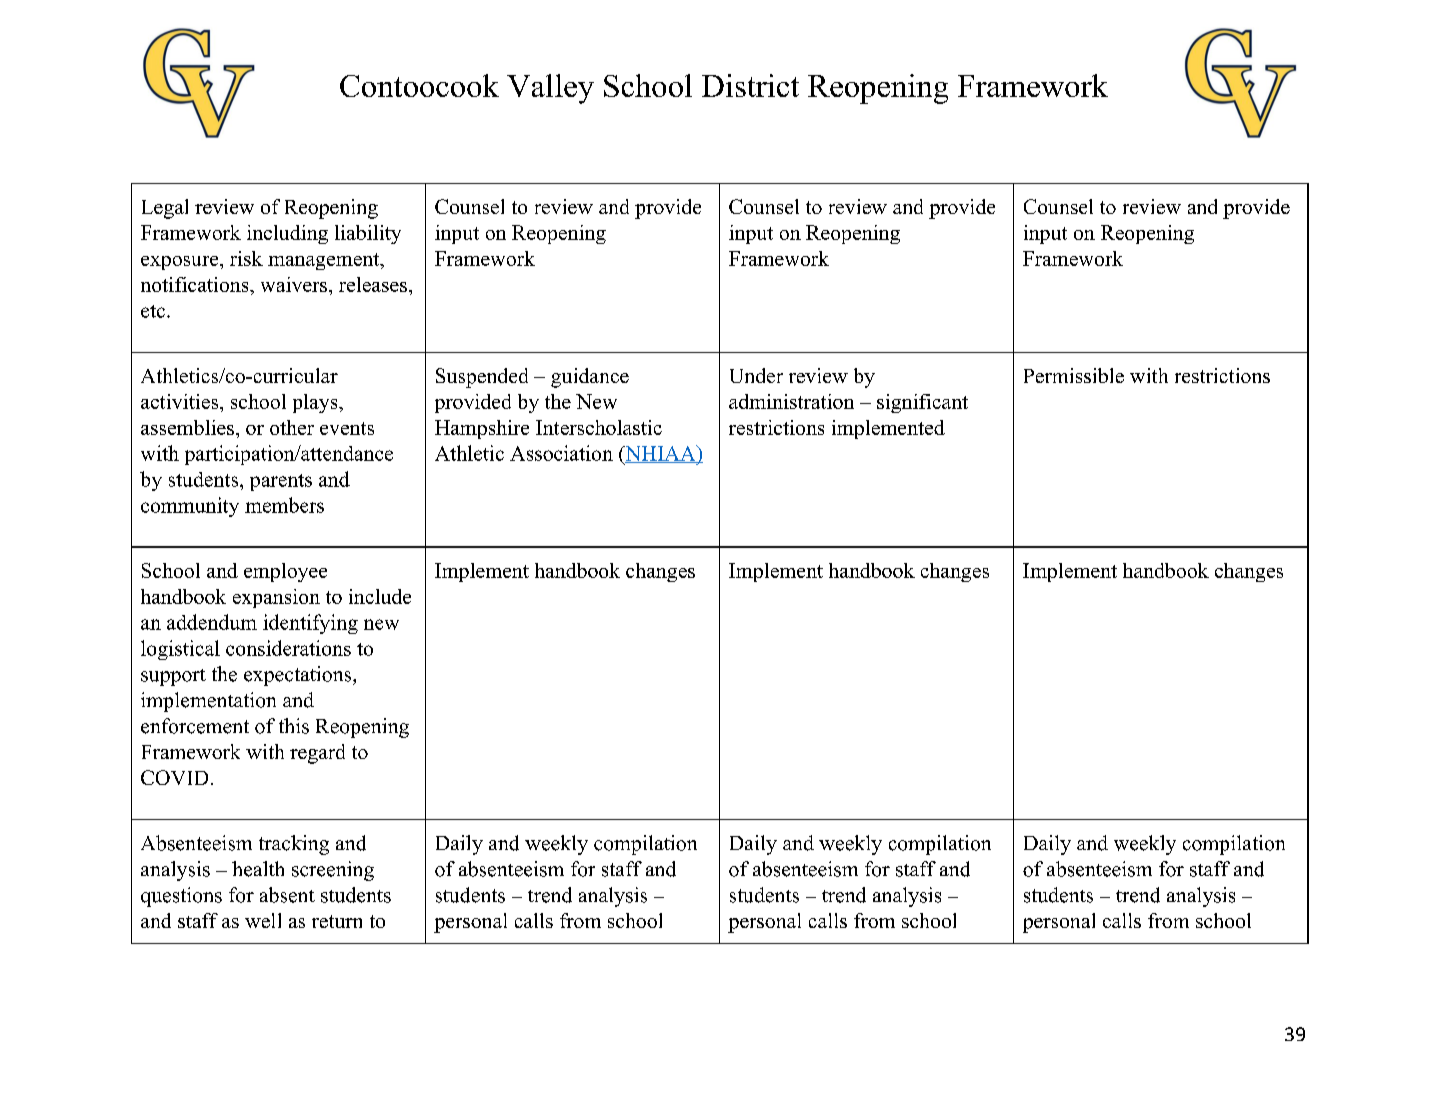  Describe the element at coordinates (550, 89) in the screenshot. I see `Valley` at that location.
